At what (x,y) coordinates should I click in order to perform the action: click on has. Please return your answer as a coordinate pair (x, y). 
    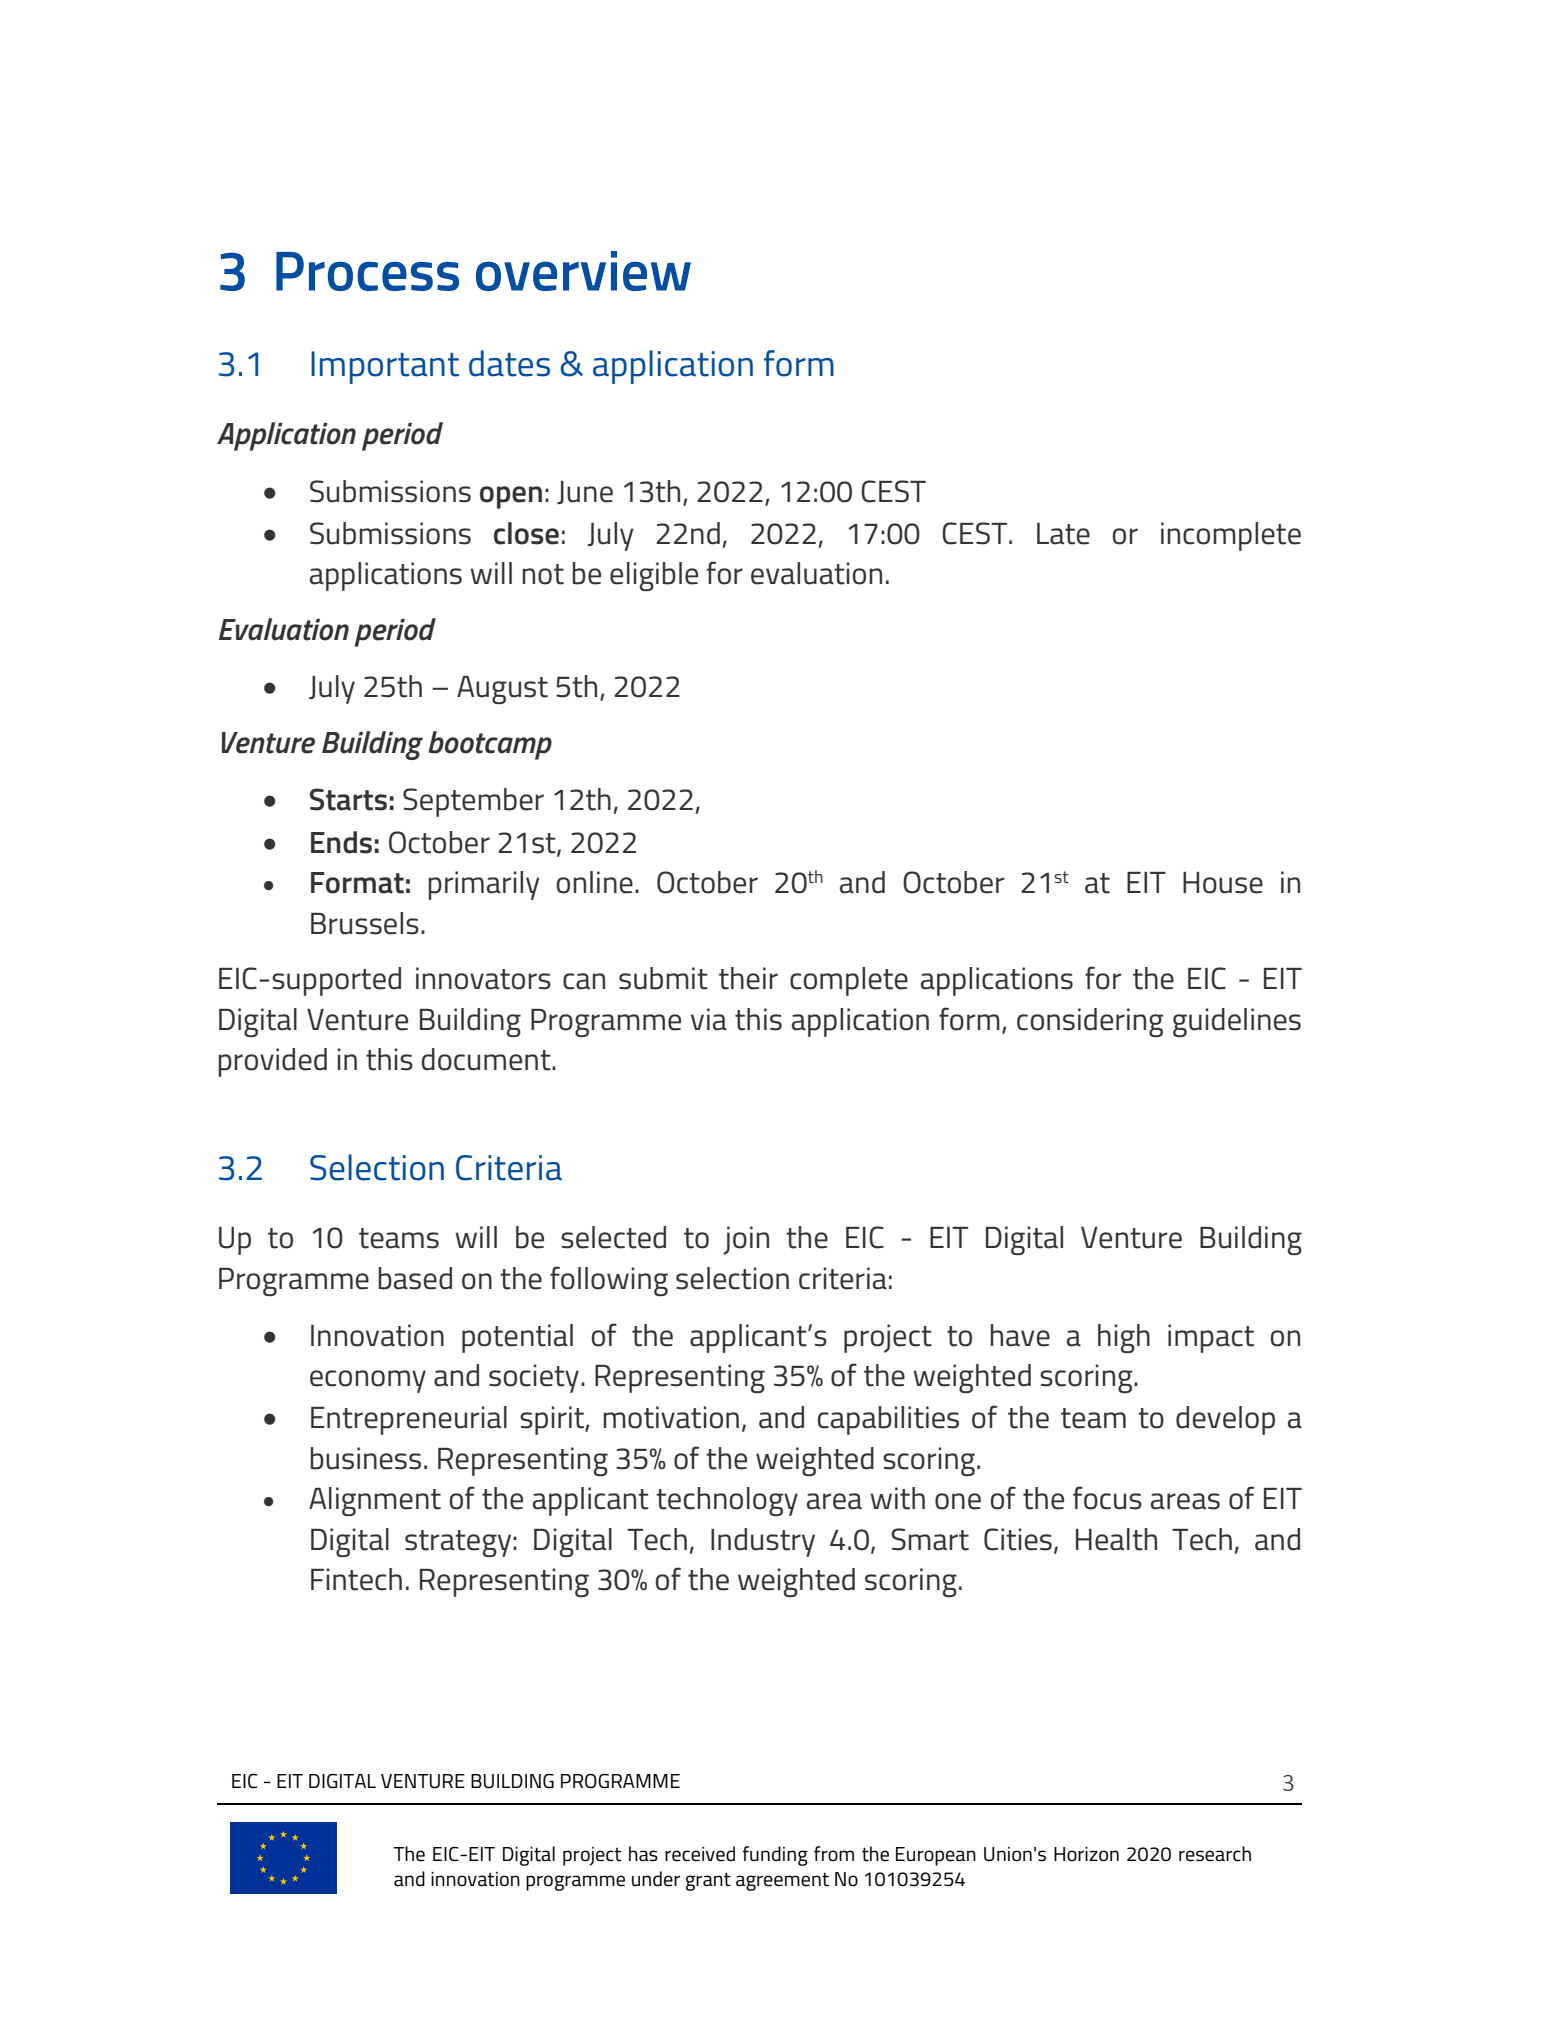
    Looking at the image, I should click on (643, 1854).
